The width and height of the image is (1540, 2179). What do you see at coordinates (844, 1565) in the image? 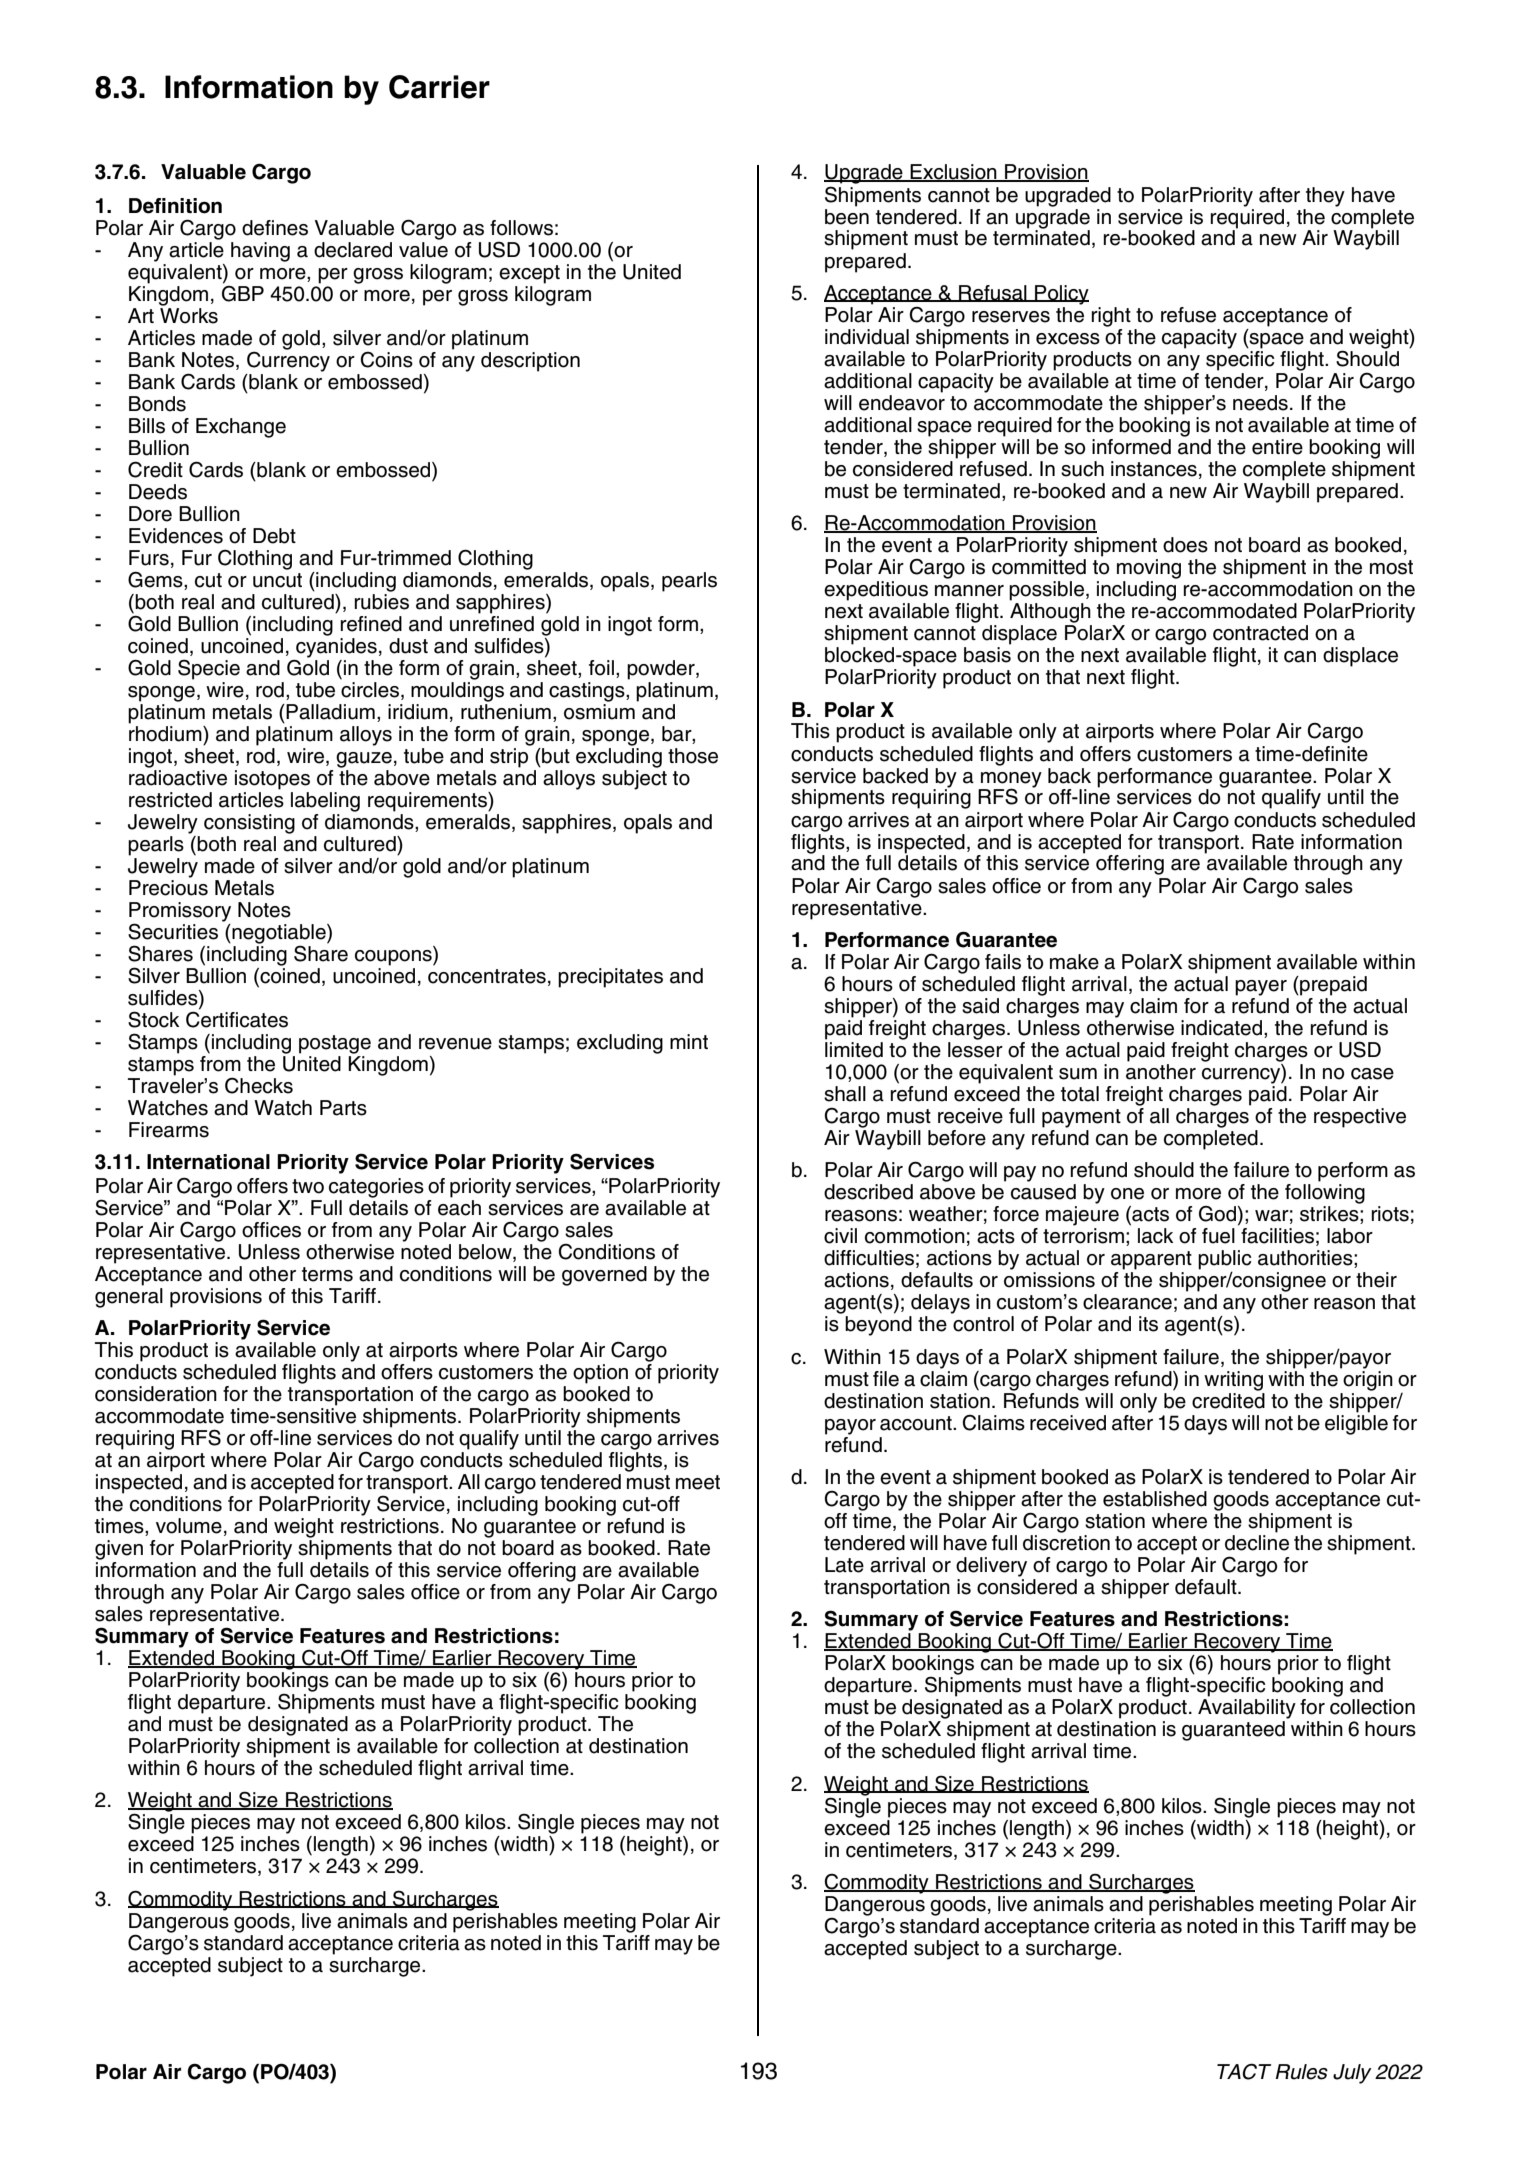
I see `Late` at bounding box center [844, 1565].
